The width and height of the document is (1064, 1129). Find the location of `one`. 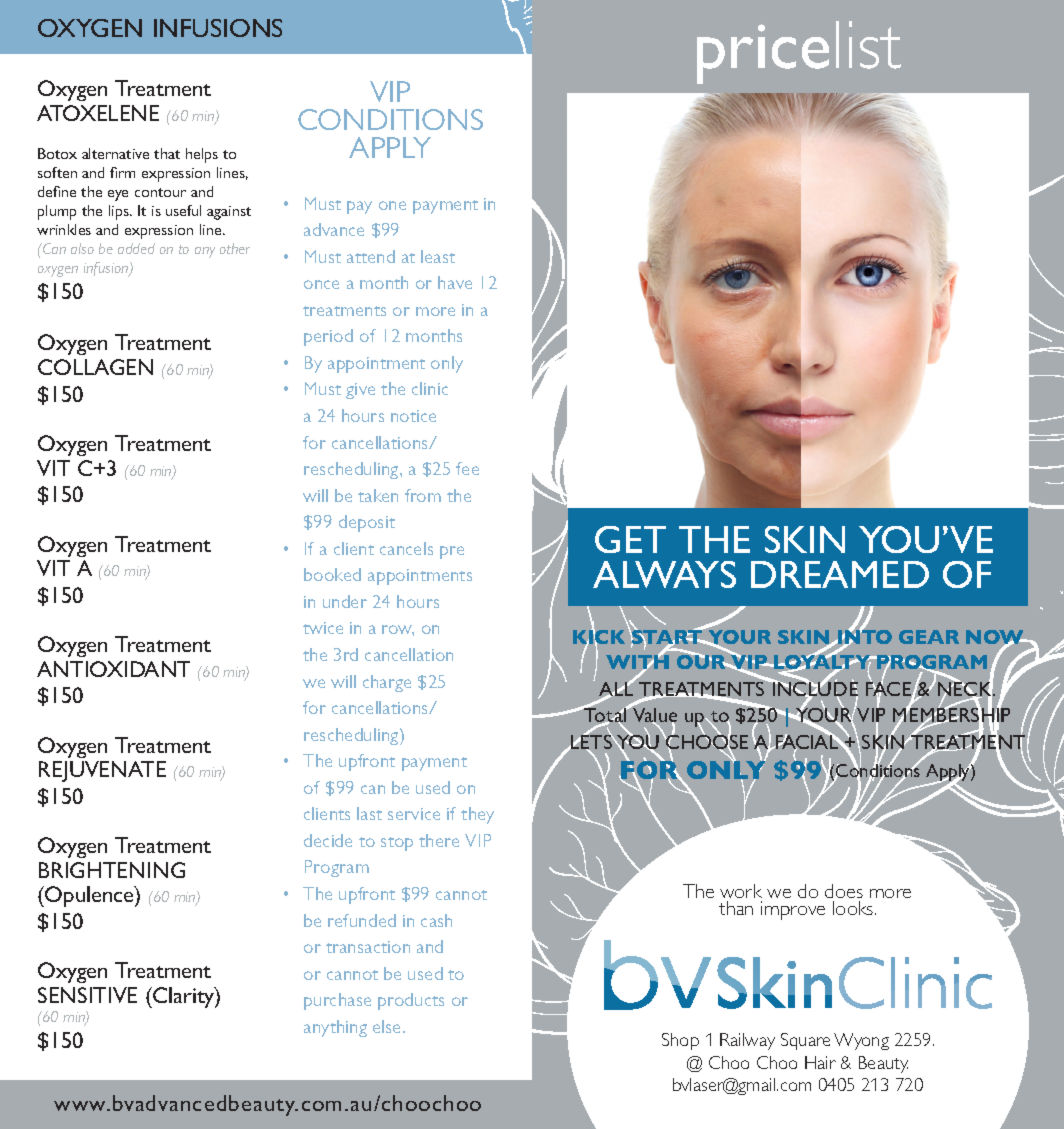

one is located at coordinates (392, 205).
